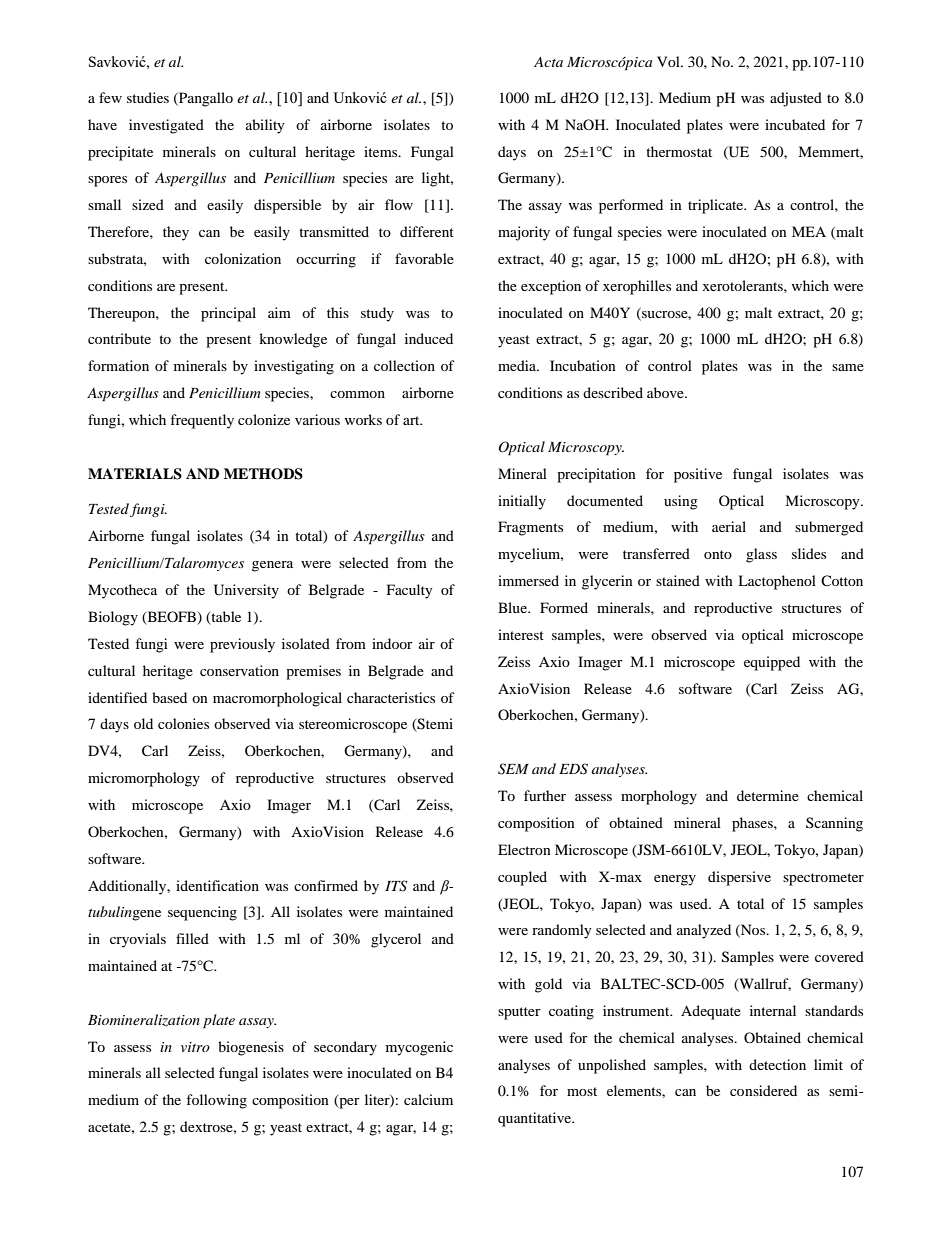 This screenshot has height=1233, width=952. What do you see at coordinates (195, 1047) in the screenshot?
I see `vitro` at bounding box center [195, 1047].
